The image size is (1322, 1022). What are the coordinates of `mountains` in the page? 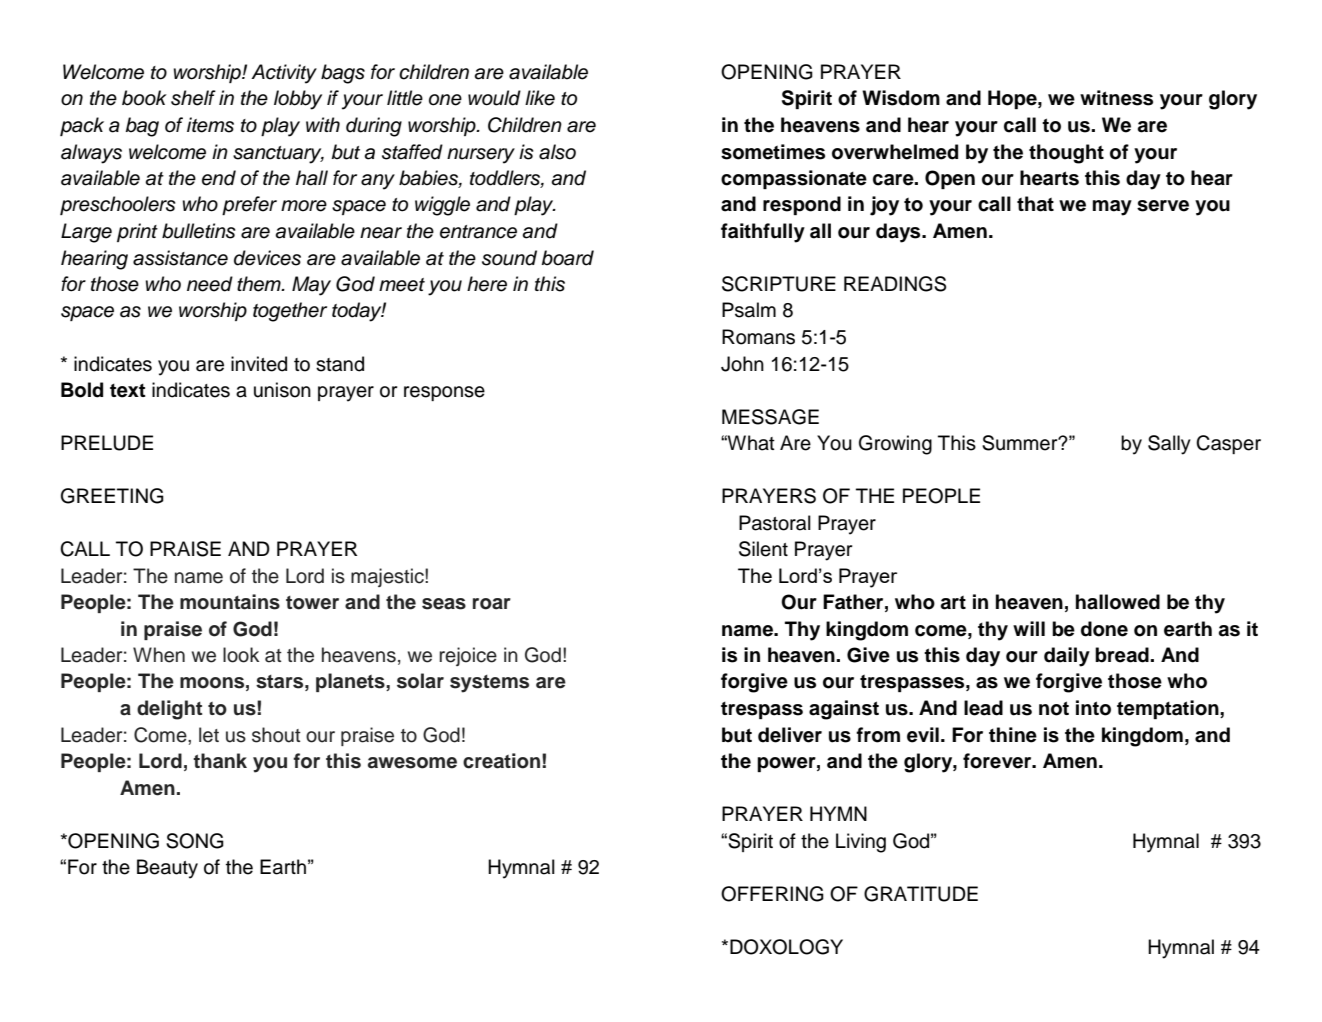 It's located at (230, 602).
